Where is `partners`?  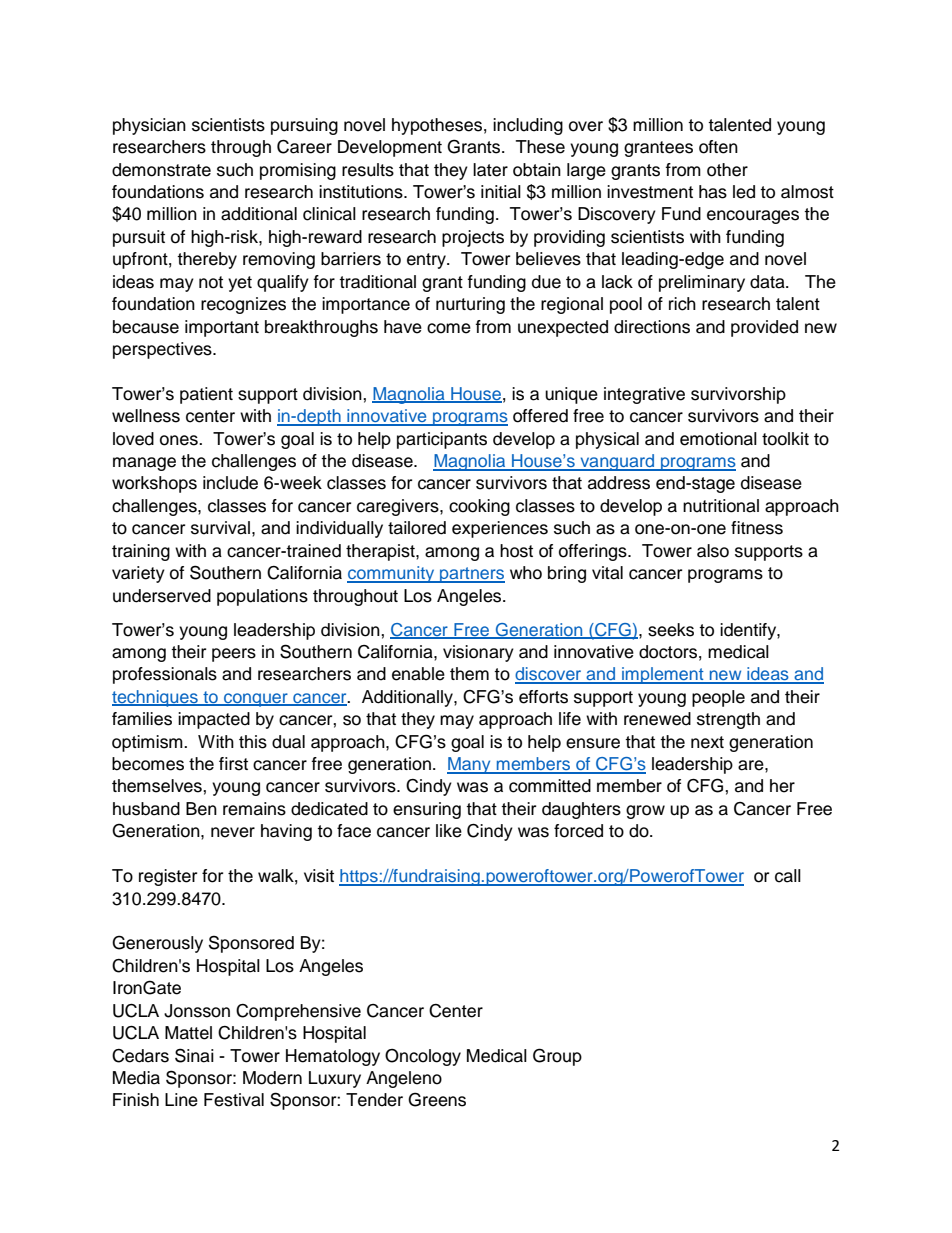 partners is located at coordinates (471, 575).
